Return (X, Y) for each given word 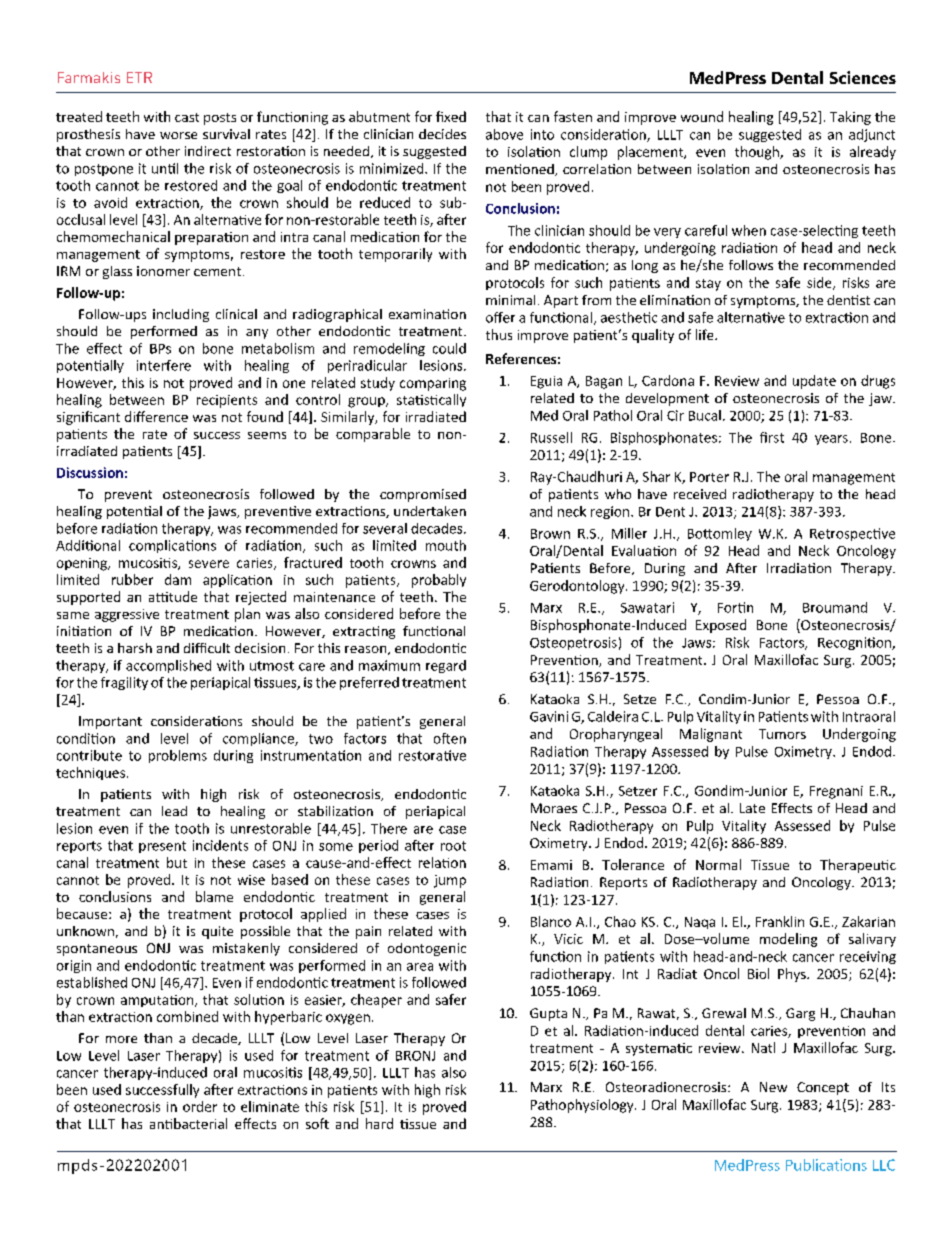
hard (379, 1123)
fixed (451, 116)
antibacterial (188, 1123)
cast (187, 117)
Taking (850, 118)
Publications (826, 1165)
